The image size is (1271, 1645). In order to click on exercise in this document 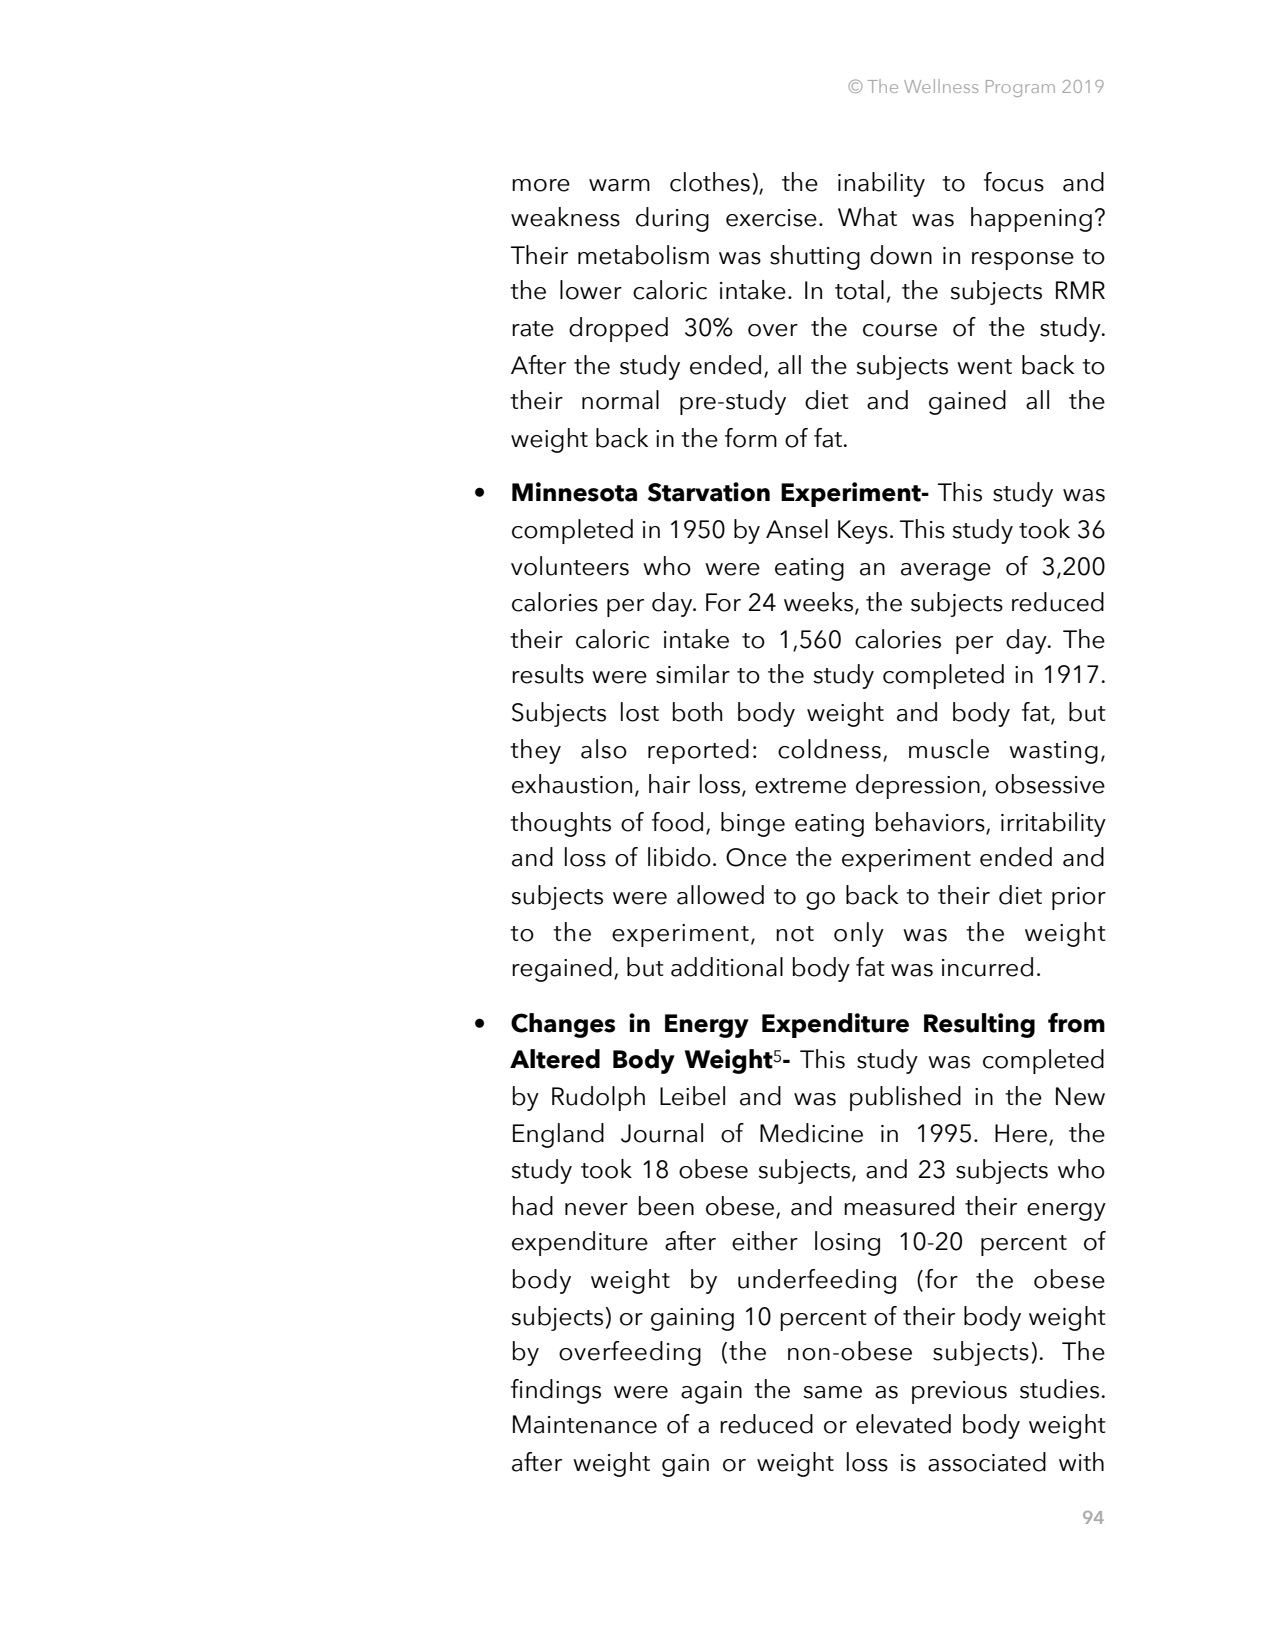, I will do `click(771, 218)`.
